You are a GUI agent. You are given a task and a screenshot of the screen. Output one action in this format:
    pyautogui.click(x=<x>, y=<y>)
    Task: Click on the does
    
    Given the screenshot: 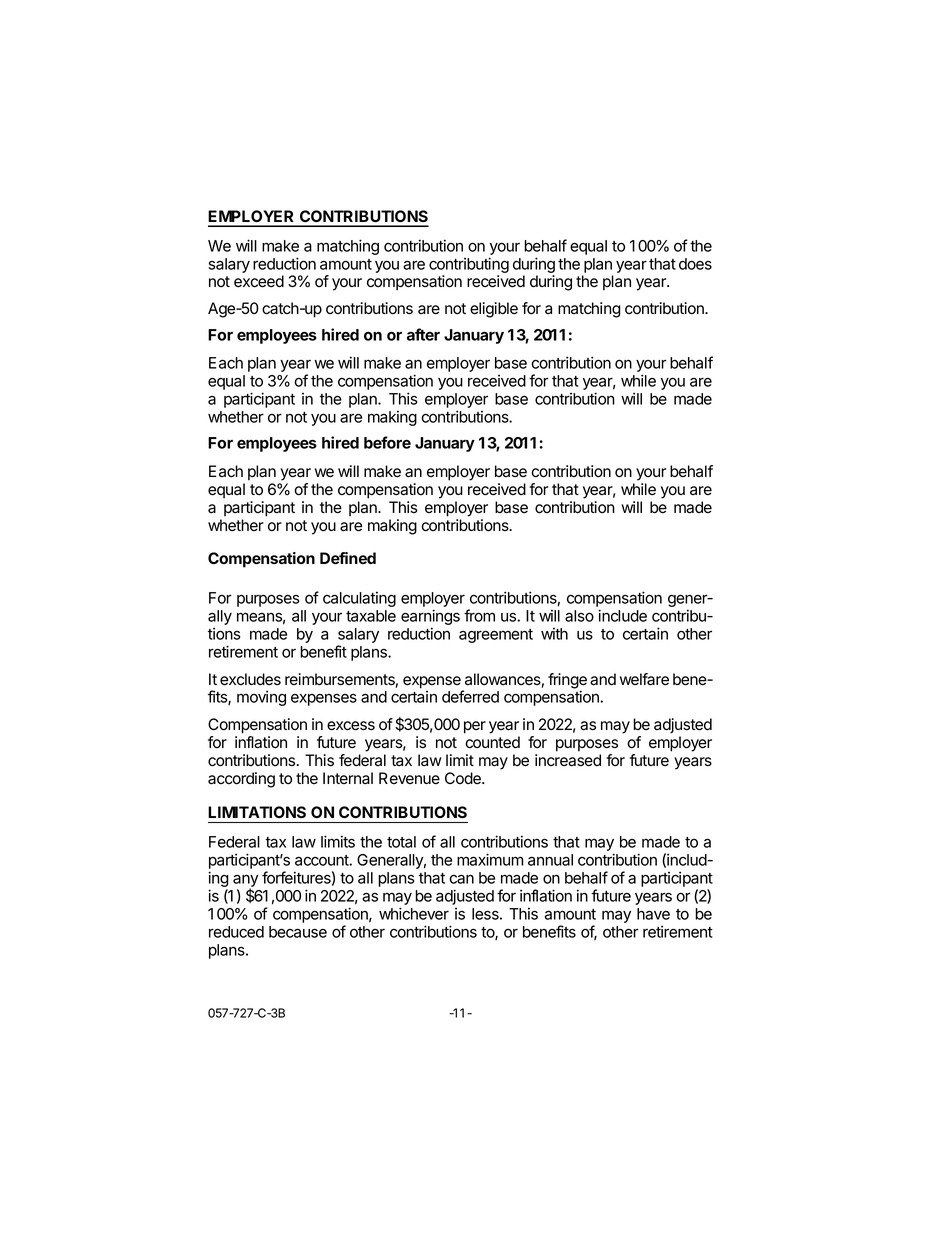 What is the action you would take?
    pyautogui.click(x=695, y=264)
